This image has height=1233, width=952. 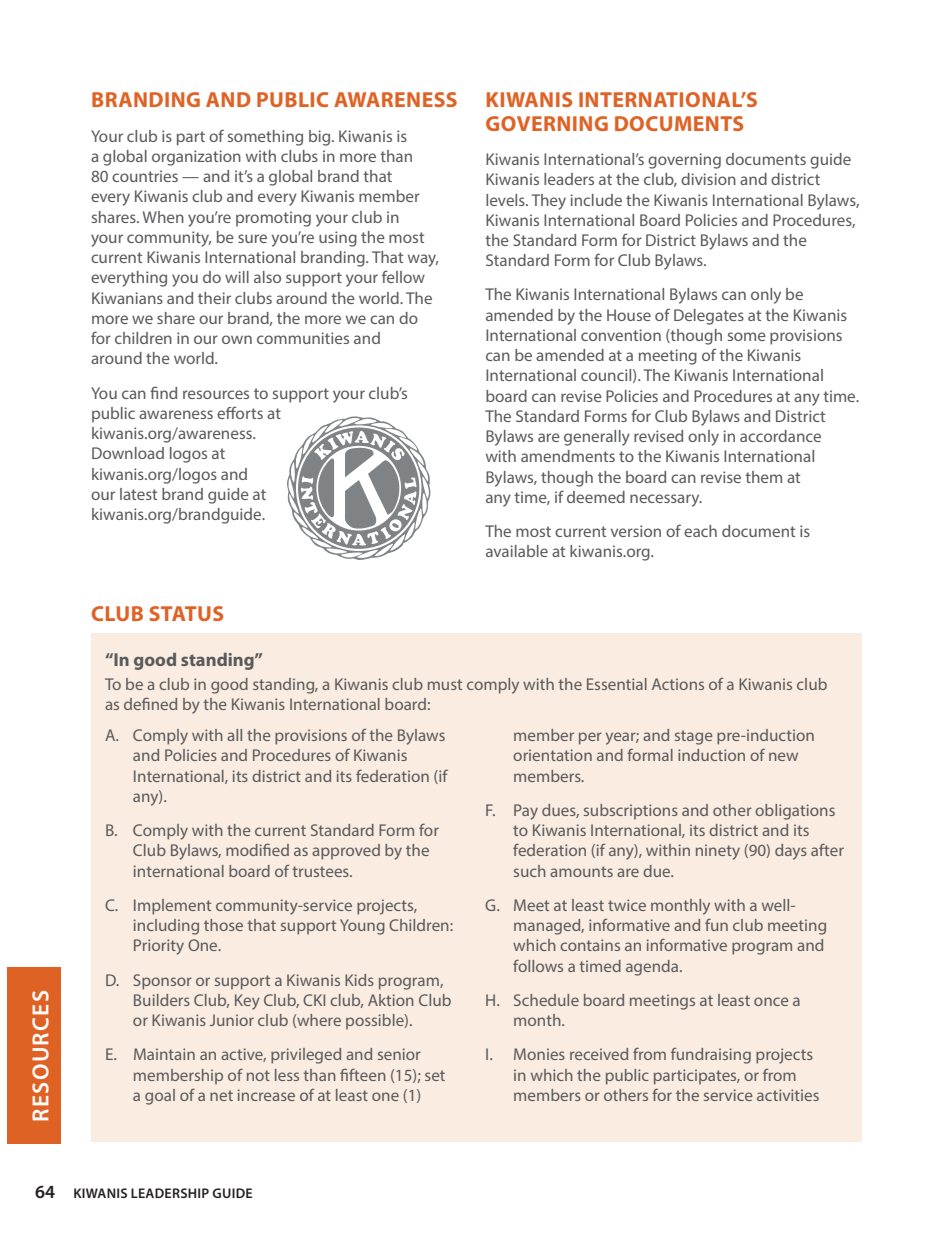 What do you see at coordinates (708, 179) in the image?
I see `division` at bounding box center [708, 179].
